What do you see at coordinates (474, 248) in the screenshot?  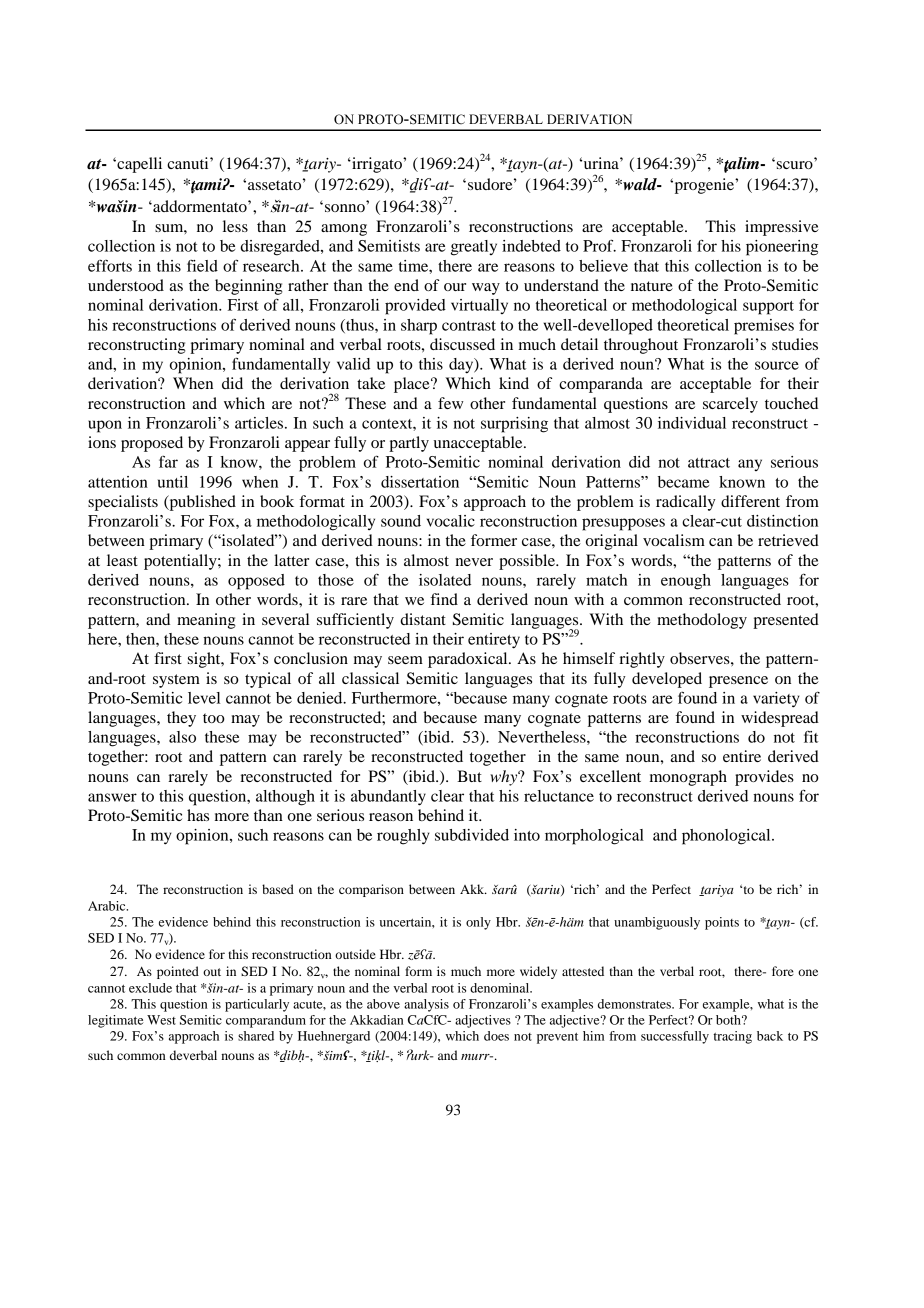 I see `greatly` at bounding box center [474, 248].
